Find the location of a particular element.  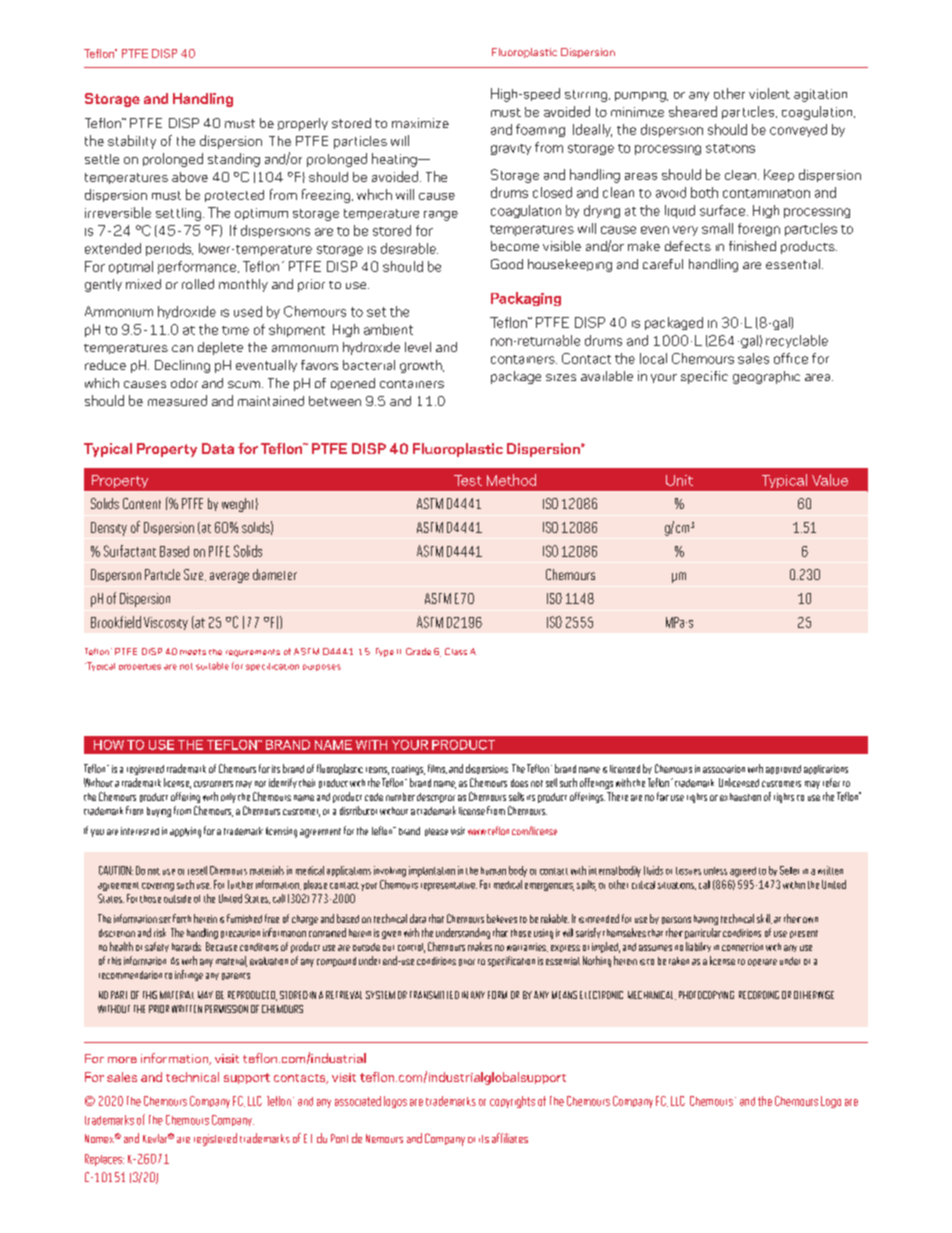

stations is located at coordinates (730, 148).
